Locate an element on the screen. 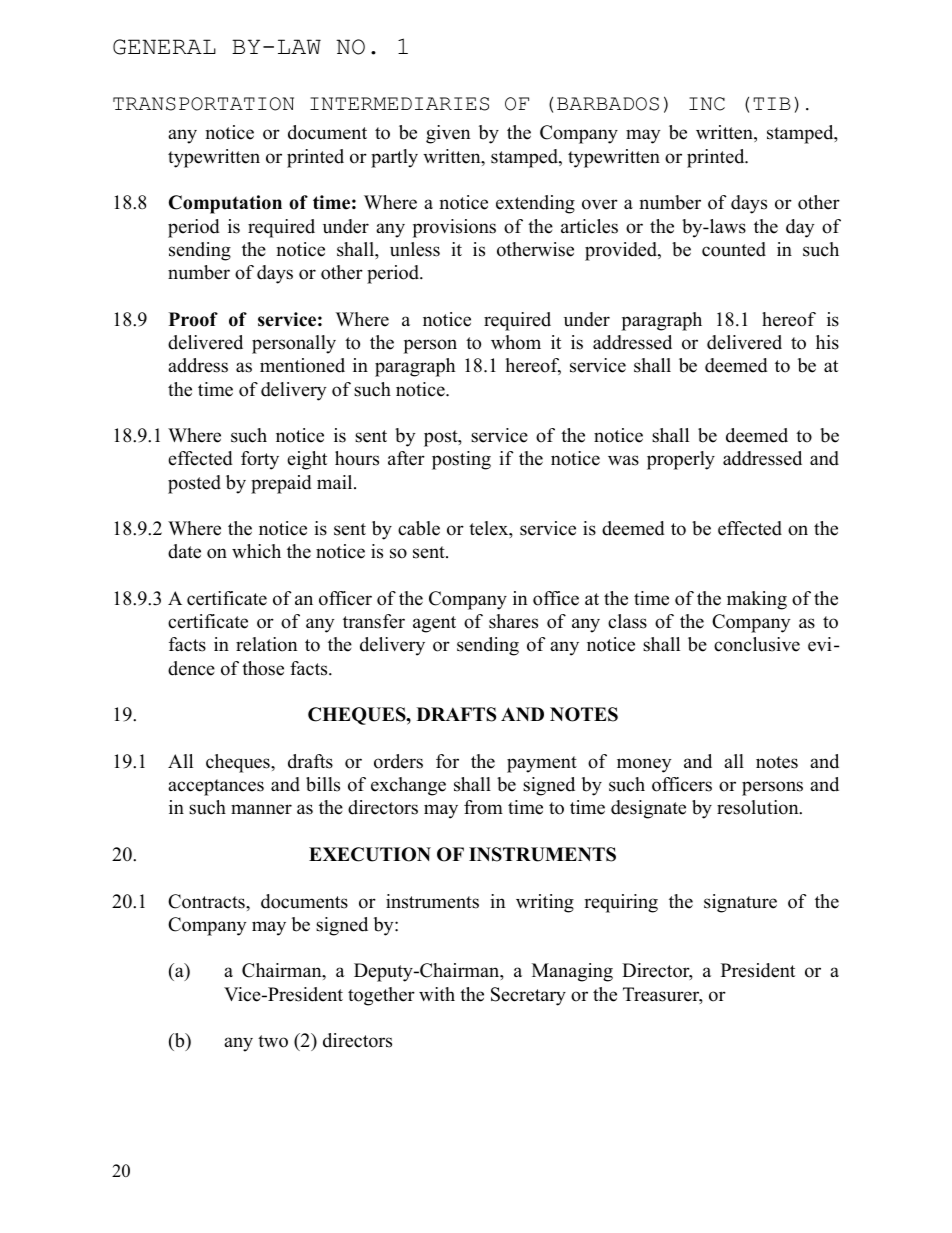 The image size is (952, 1233). TIB is located at coordinates (772, 103).
